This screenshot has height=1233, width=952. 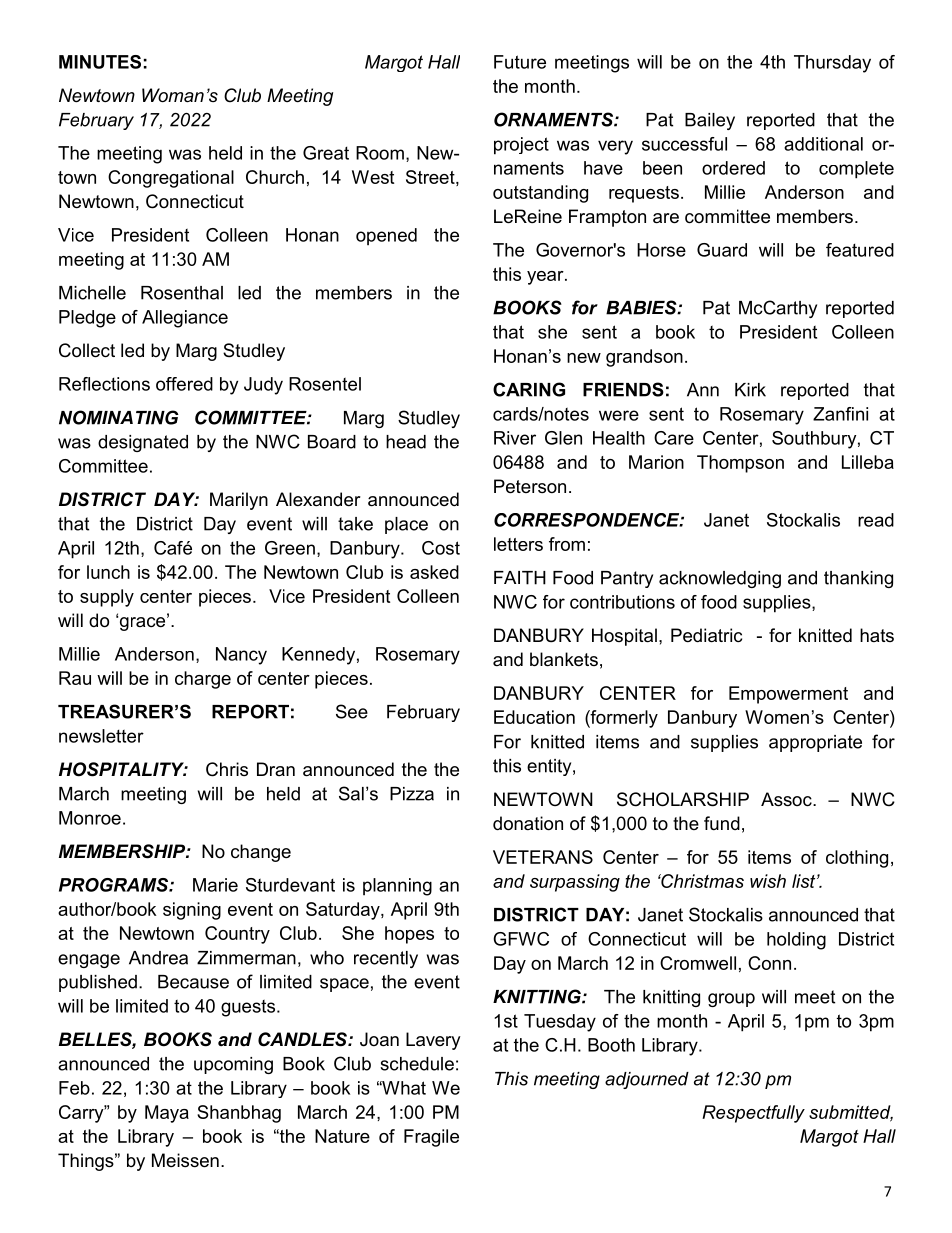 I want to click on MINUTES, so click(x=100, y=62).
